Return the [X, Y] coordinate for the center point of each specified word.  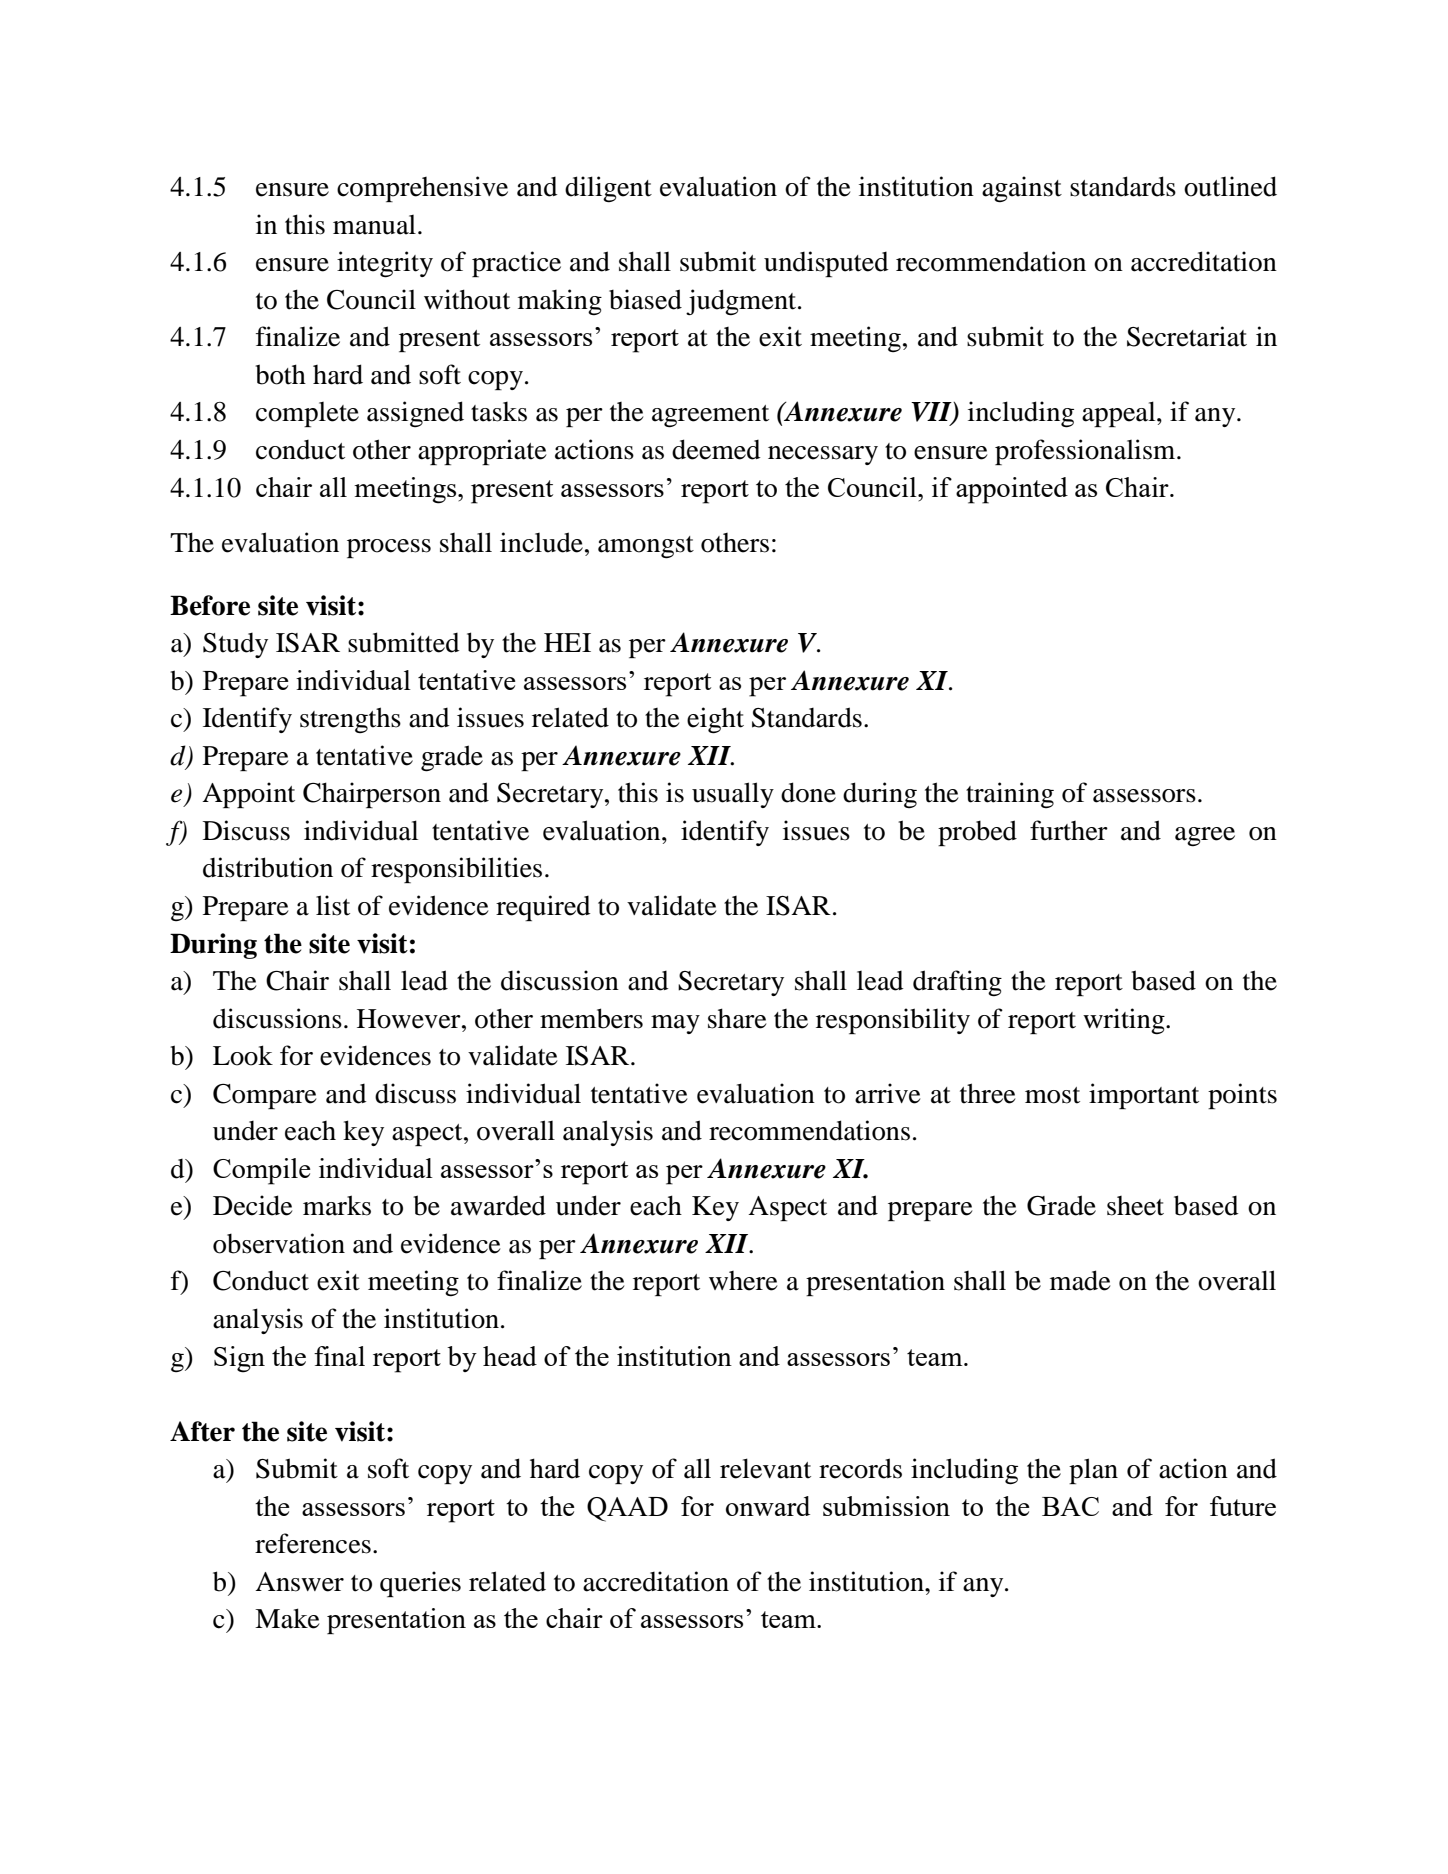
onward [768, 1506]
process [389, 548]
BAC [1070, 1506]
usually [733, 795]
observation [279, 1243]
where [743, 1281]
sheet [1135, 1206]
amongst [646, 547]
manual [374, 225]
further [1069, 830]
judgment [742, 302]
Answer [299, 1582]
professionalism [1086, 452]
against [1022, 189]
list [333, 905]
